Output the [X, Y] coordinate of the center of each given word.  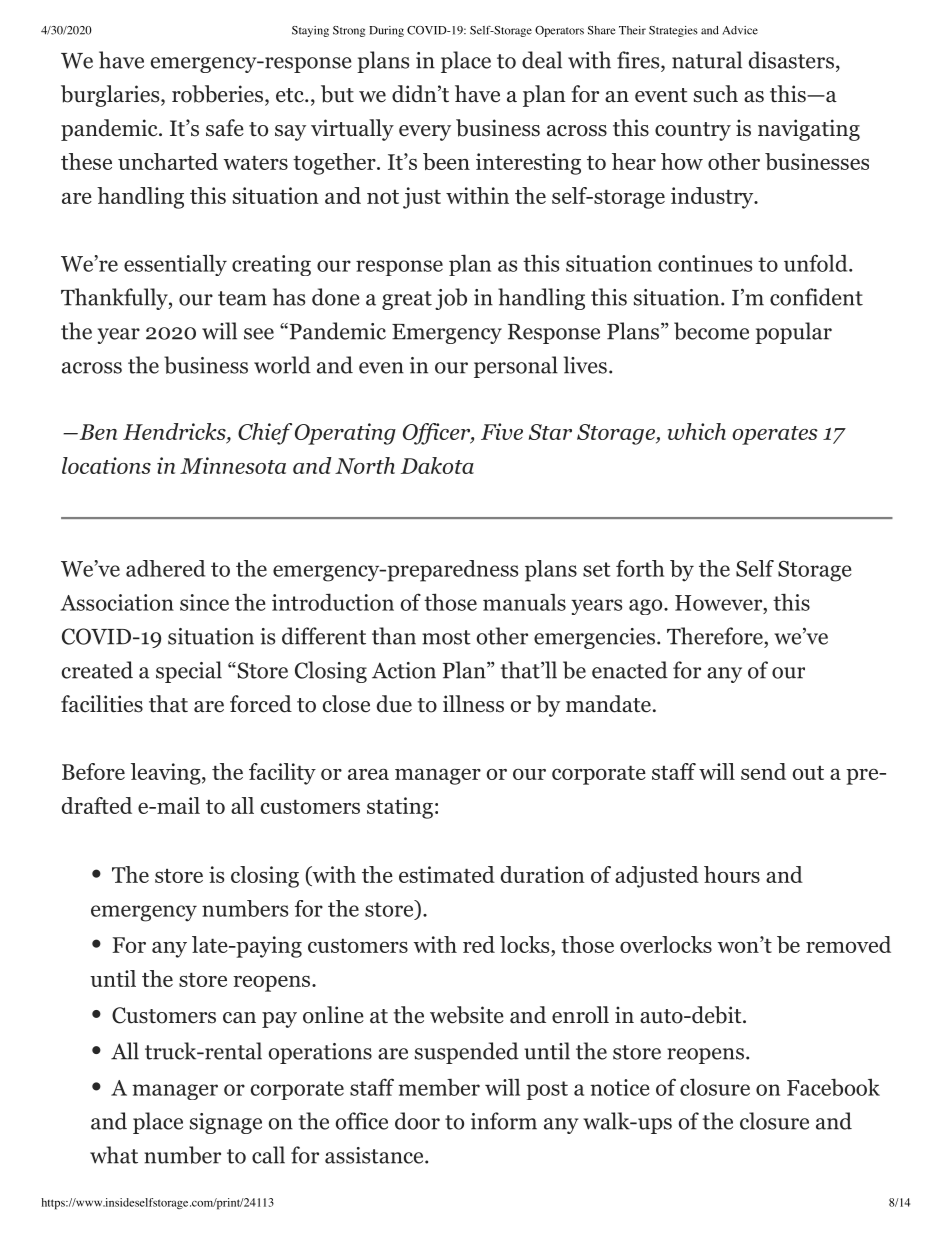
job [451, 299]
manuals [524, 602]
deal [542, 60]
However [719, 603]
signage [226, 1123]
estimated [447, 874]
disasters [791, 60]
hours [732, 874]
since [204, 602]
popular [793, 333]
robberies [217, 94]
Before [93, 771]
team [242, 298]
